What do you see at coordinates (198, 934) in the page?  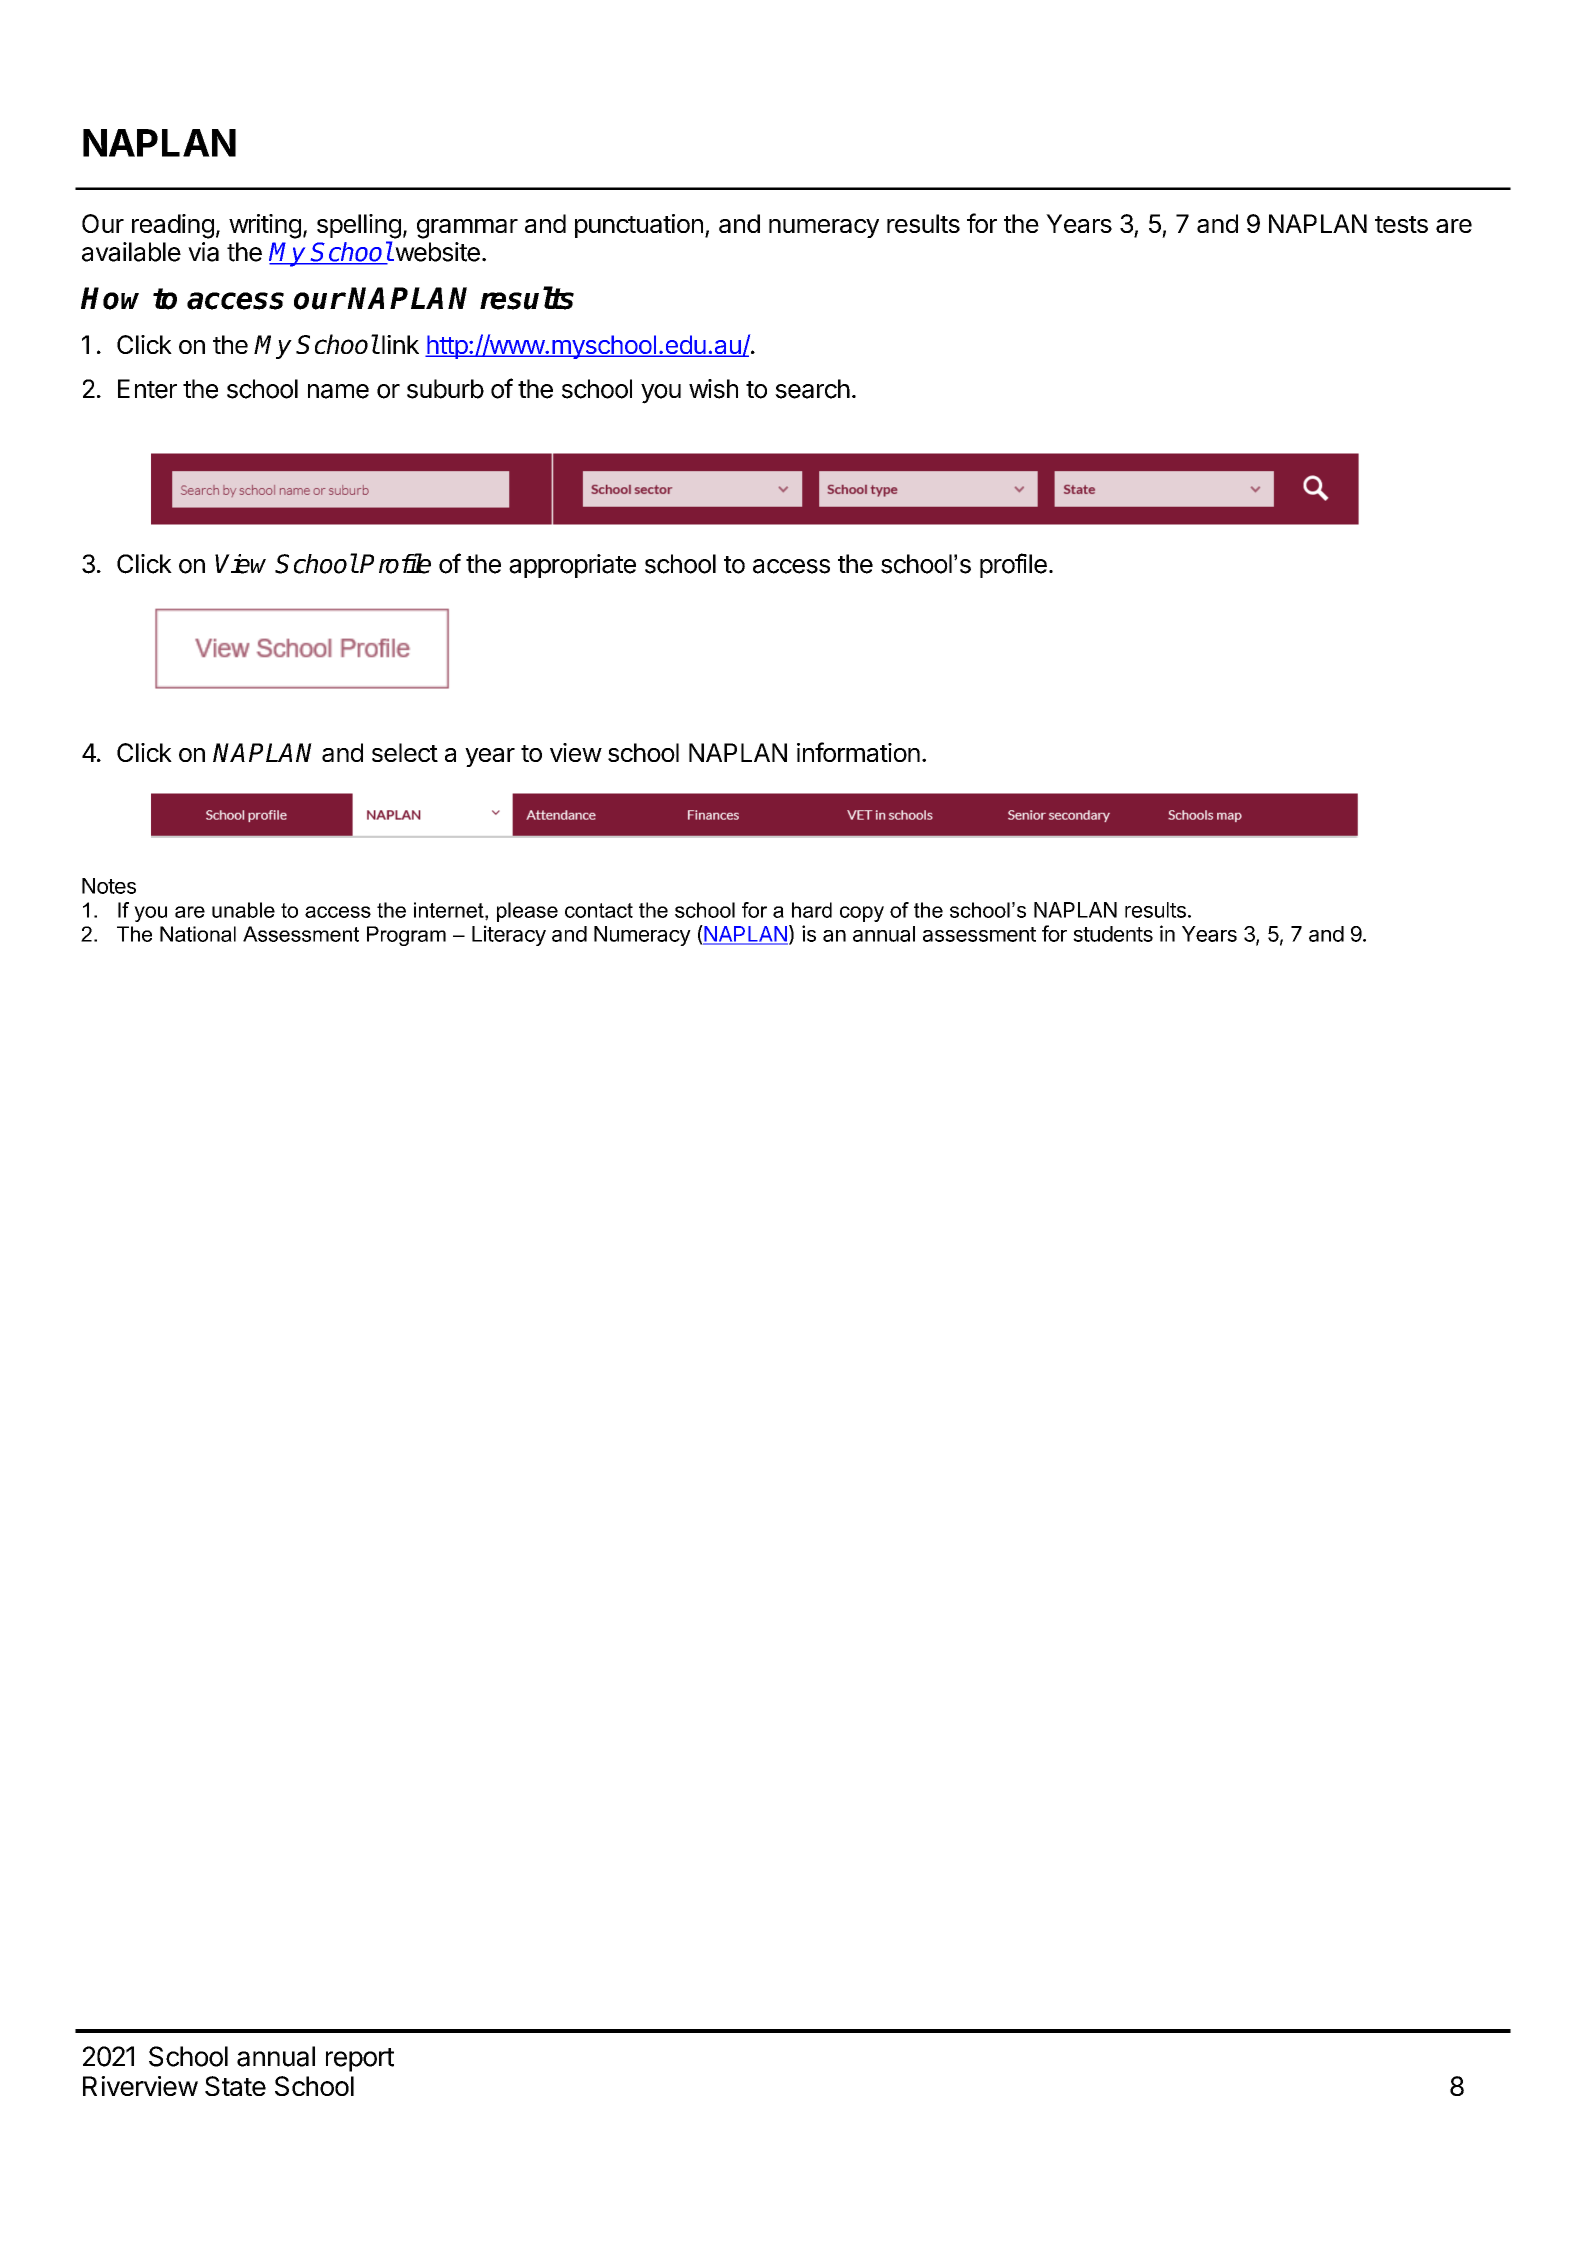 I see `National` at bounding box center [198, 934].
